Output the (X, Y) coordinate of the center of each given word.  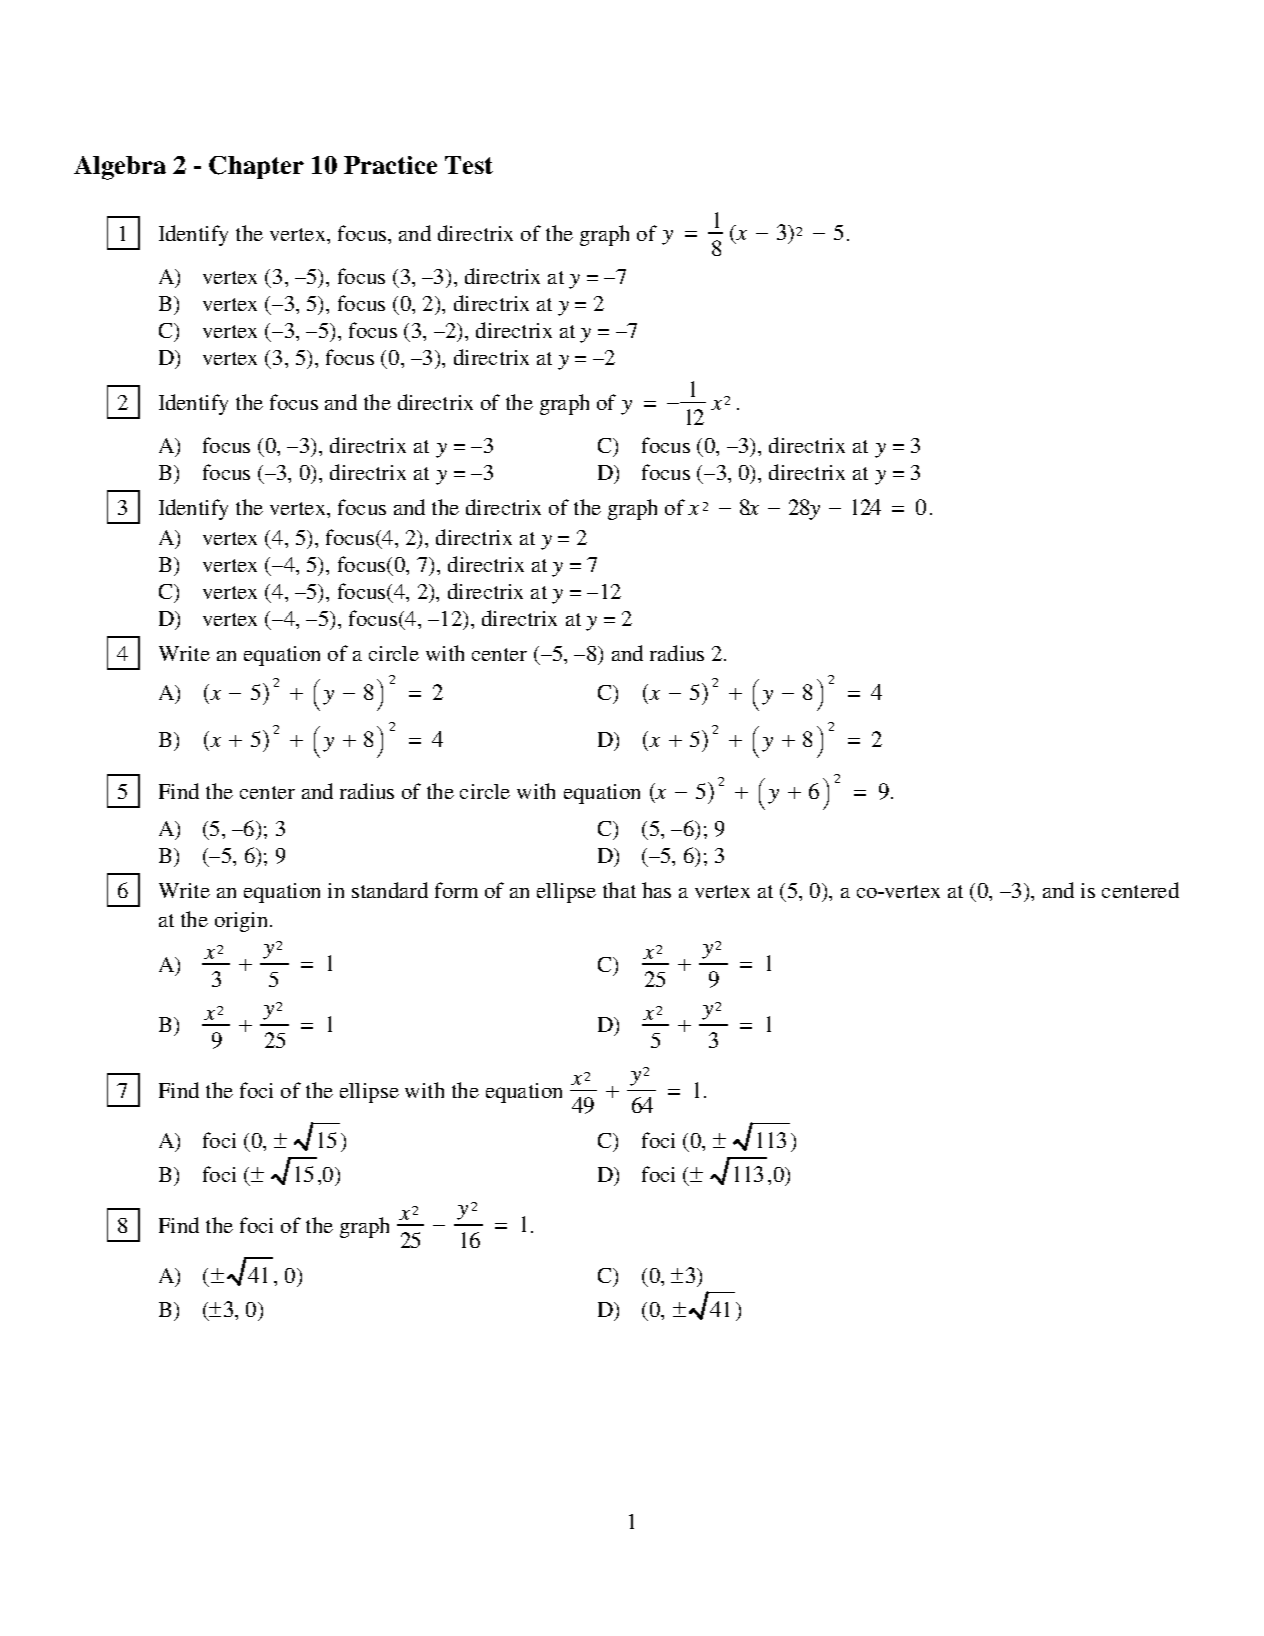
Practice (390, 165)
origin (243, 922)
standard (390, 890)
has (656, 890)
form (456, 890)
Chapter (256, 167)
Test (469, 165)
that (619, 890)
